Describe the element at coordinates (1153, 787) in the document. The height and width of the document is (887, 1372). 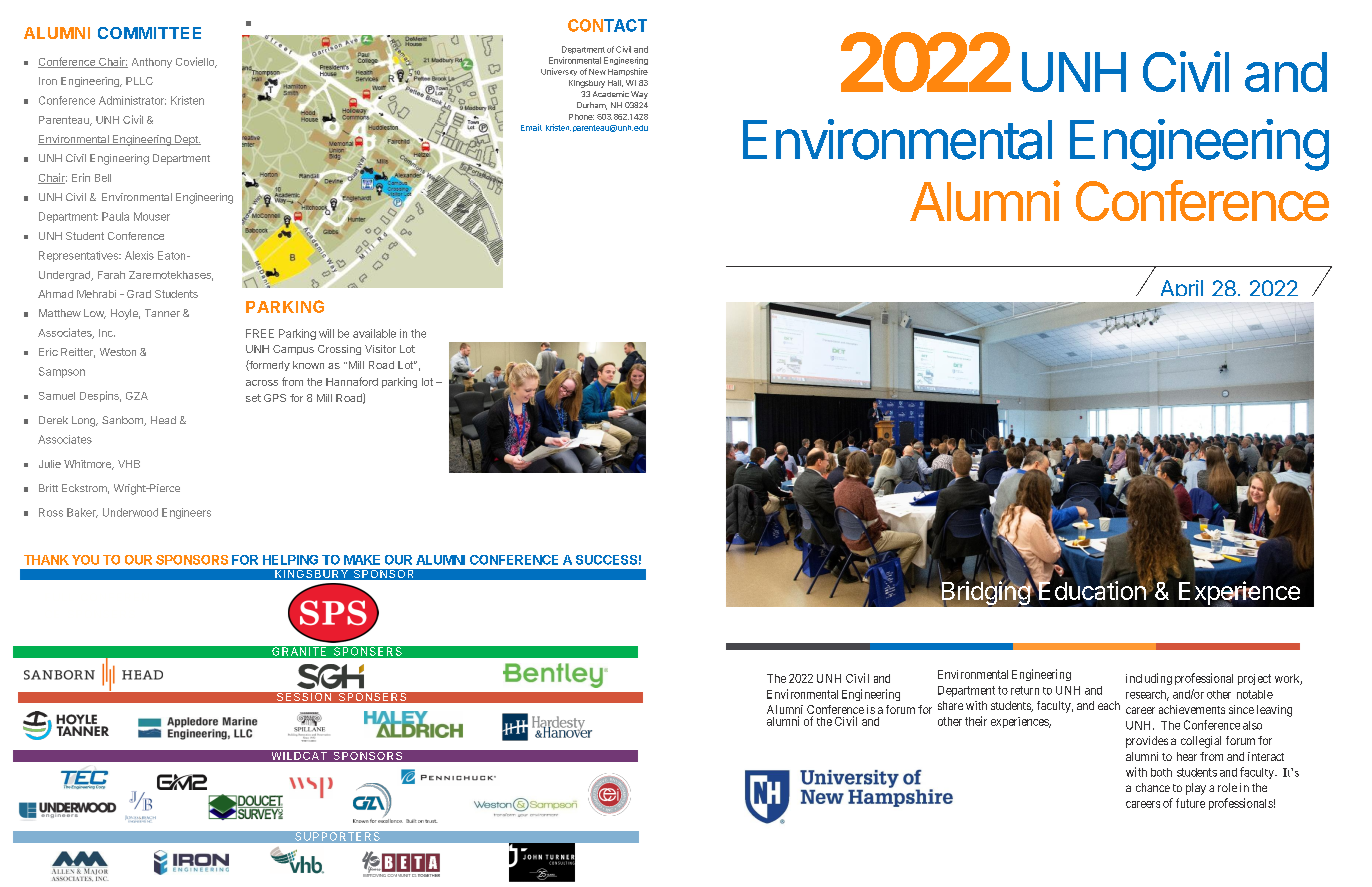
I see `chance` at that location.
